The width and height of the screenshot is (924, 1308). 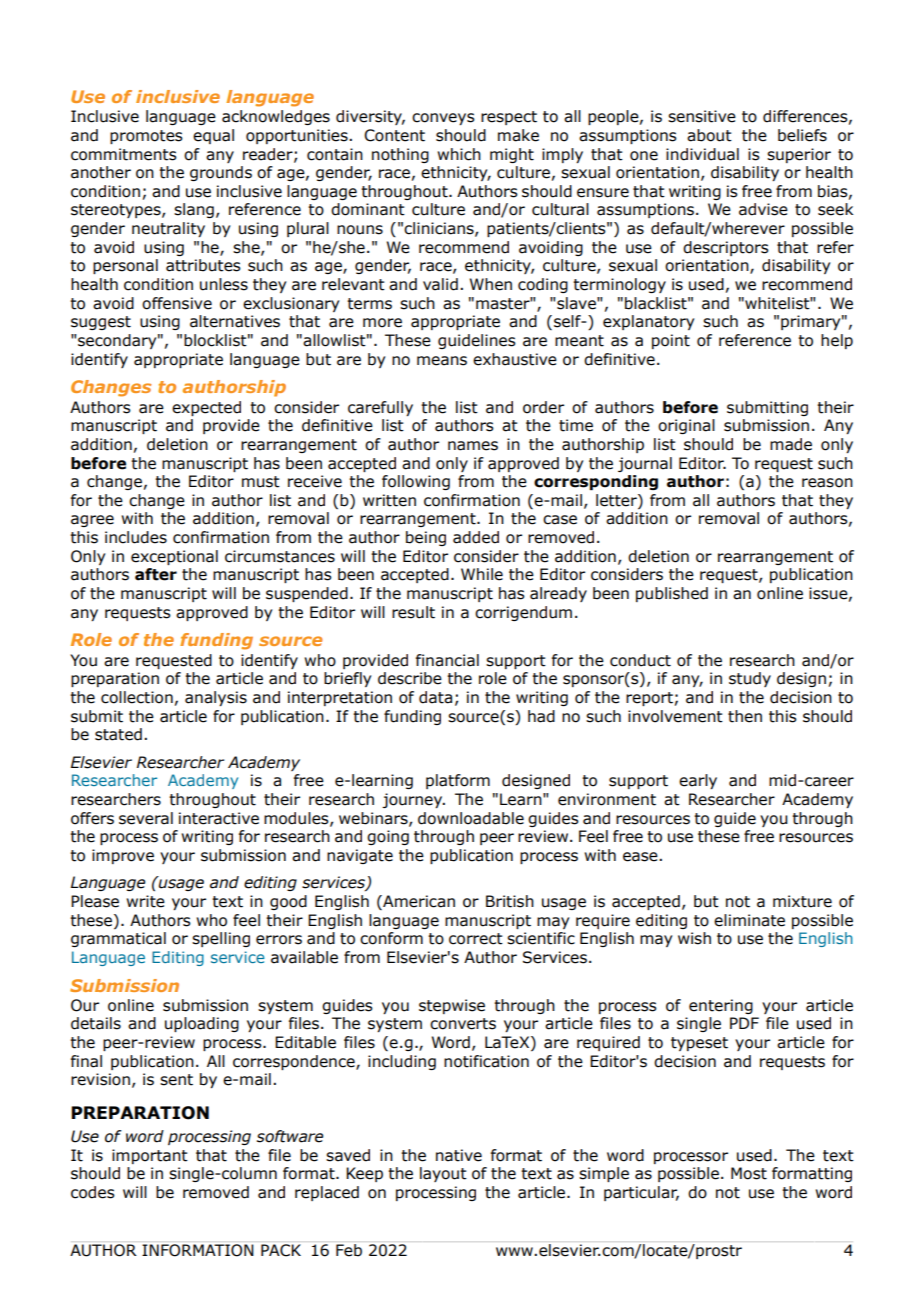 What do you see at coordinates (137, 697) in the screenshot?
I see `collection` at bounding box center [137, 697].
